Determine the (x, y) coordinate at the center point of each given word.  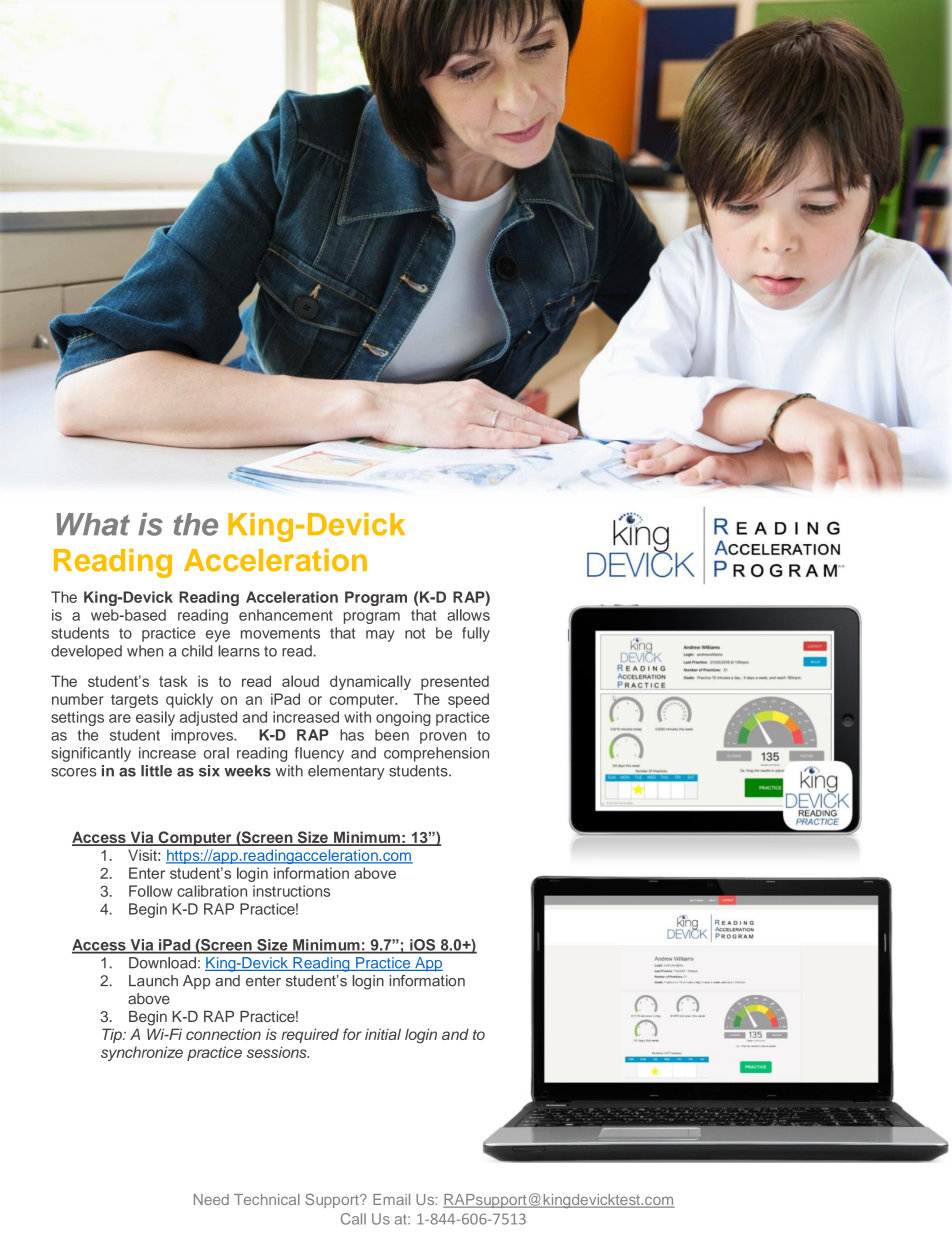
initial (383, 1034)
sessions (278, 1052)
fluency (319, 754)
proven (443, 738)
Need (211, 1199)
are (120, 718)
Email (391, 1199)
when (145, 651)
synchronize (142, 1053)
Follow (150, 891)
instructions (291, 891)
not (415, 633)
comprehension (436, 754)
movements (280, 633)
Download (162, 963)
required (310, 1035)
